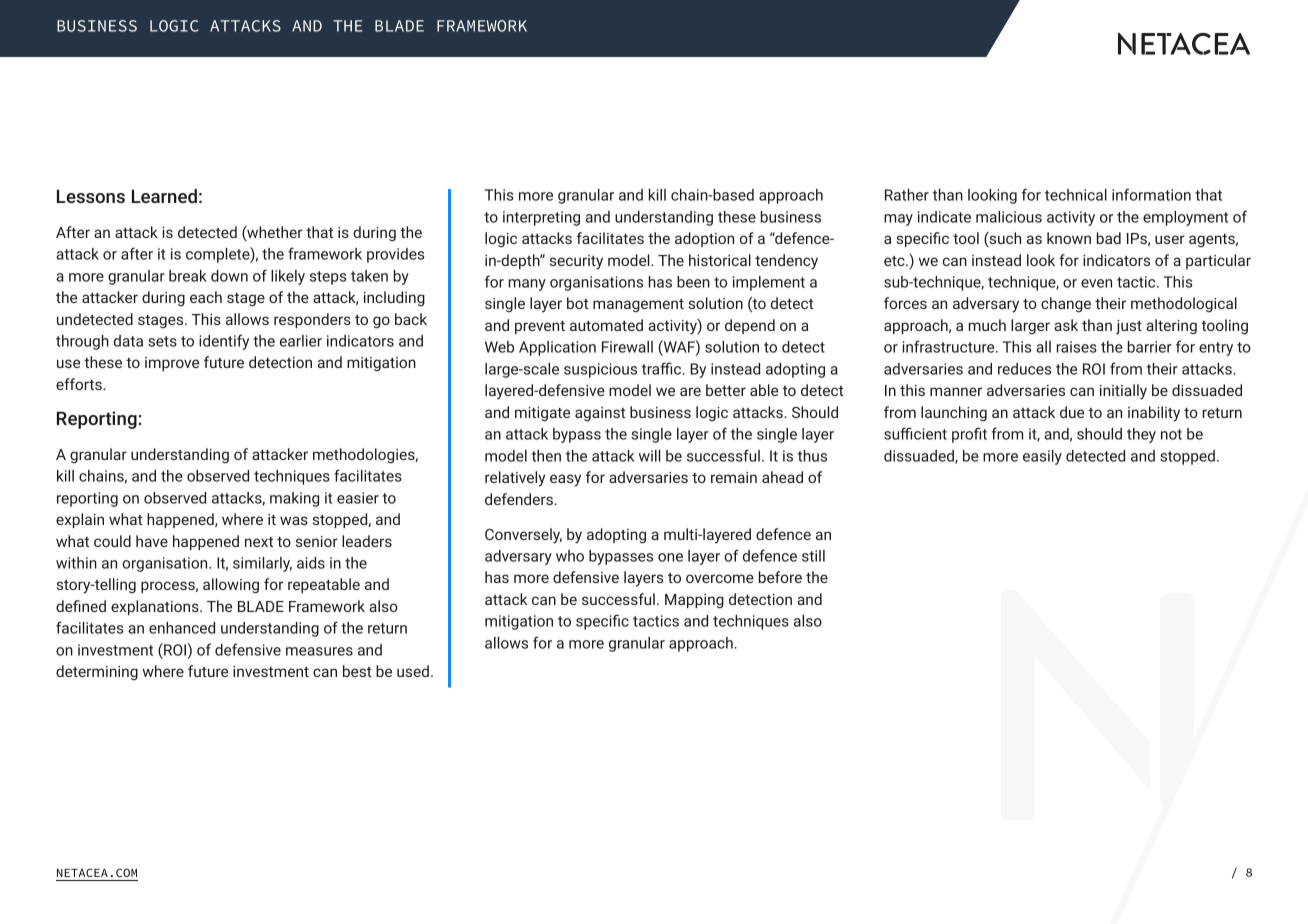 The image size is (1308, 924). Describe the element at coordinates (541, 218) in the screenshot. I see `interpreting` at that location.
